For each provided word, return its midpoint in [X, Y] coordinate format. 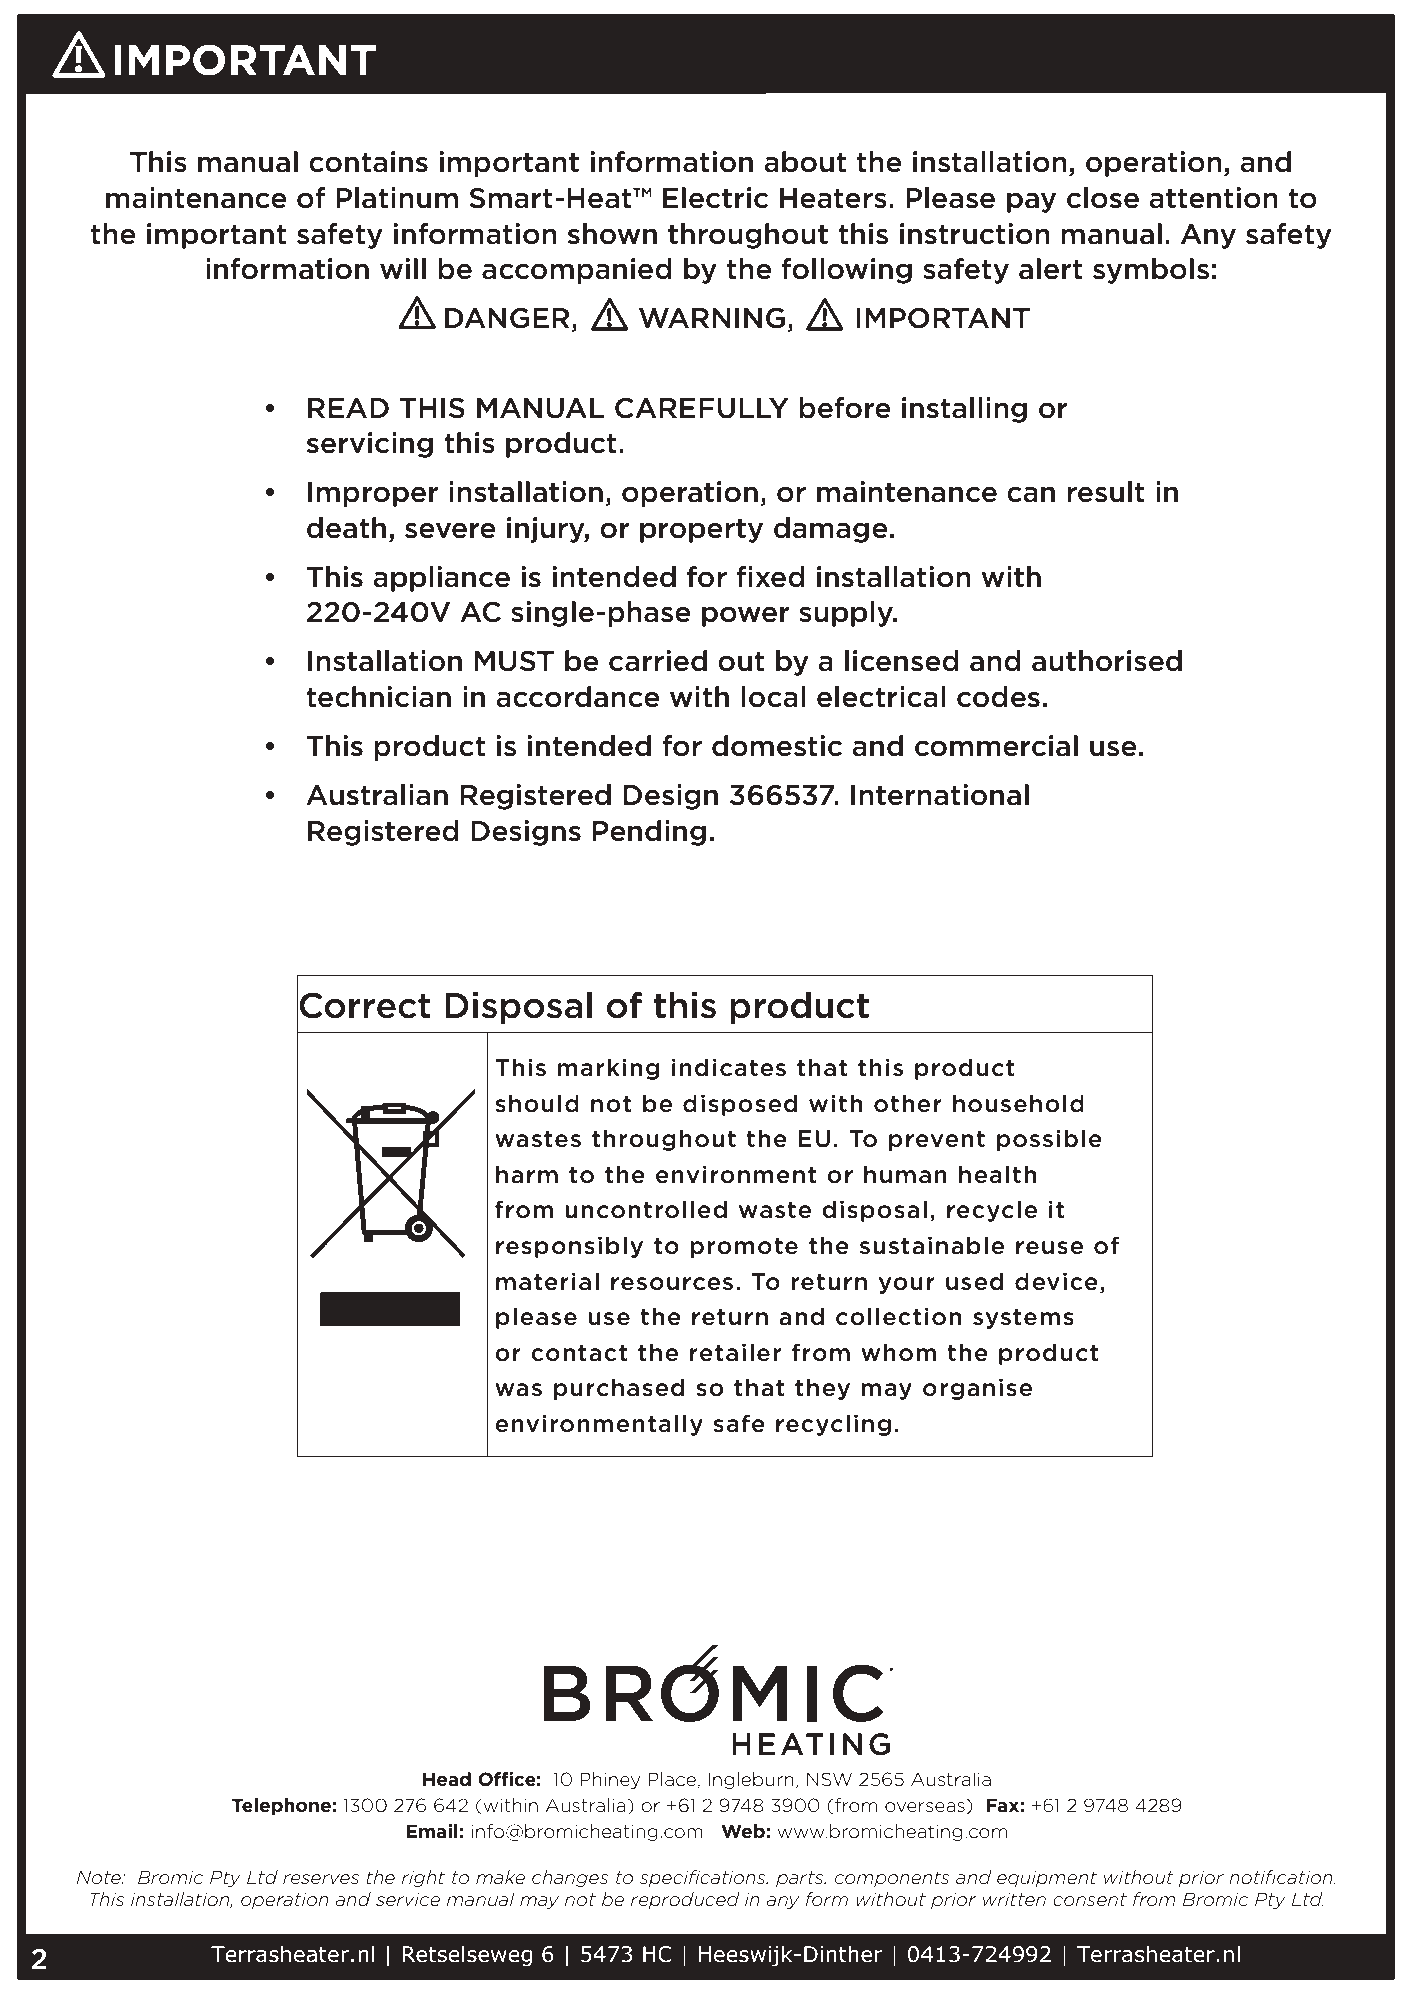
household [1018, 1103]
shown [612, 234]
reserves [321, 1879]
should [537, 1103]
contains [368, 162]
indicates [729, 1067]
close [1103, 198]
